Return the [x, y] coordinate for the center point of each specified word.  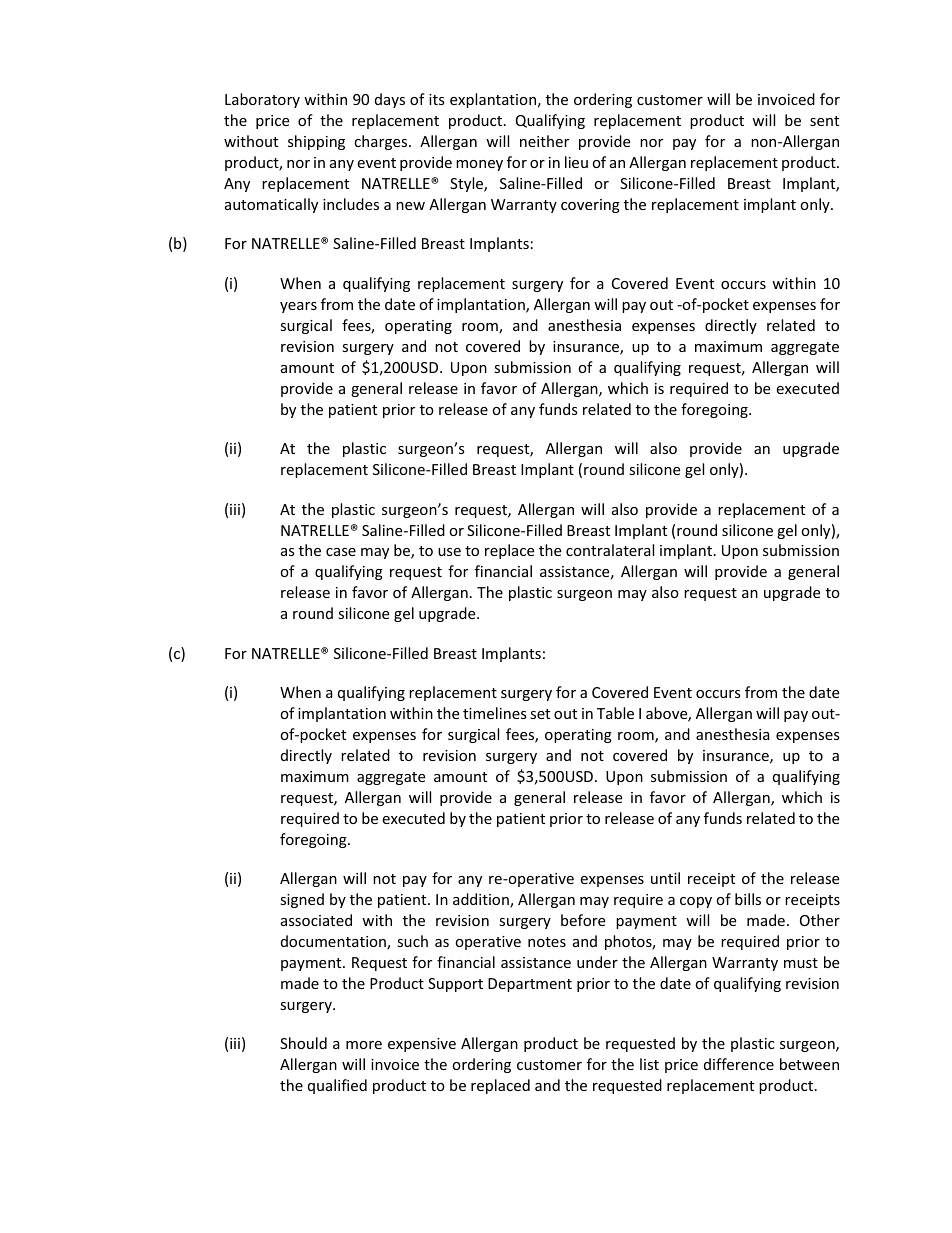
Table [615, 713]
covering [590, 206]
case [341, 552]
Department [530, 985]
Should [303, 1043]
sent [824, 121]
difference [739, 1064]
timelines [495, 713]
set [540, 714]
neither [544, 141]
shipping [316, 142]
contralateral [610, 550]
